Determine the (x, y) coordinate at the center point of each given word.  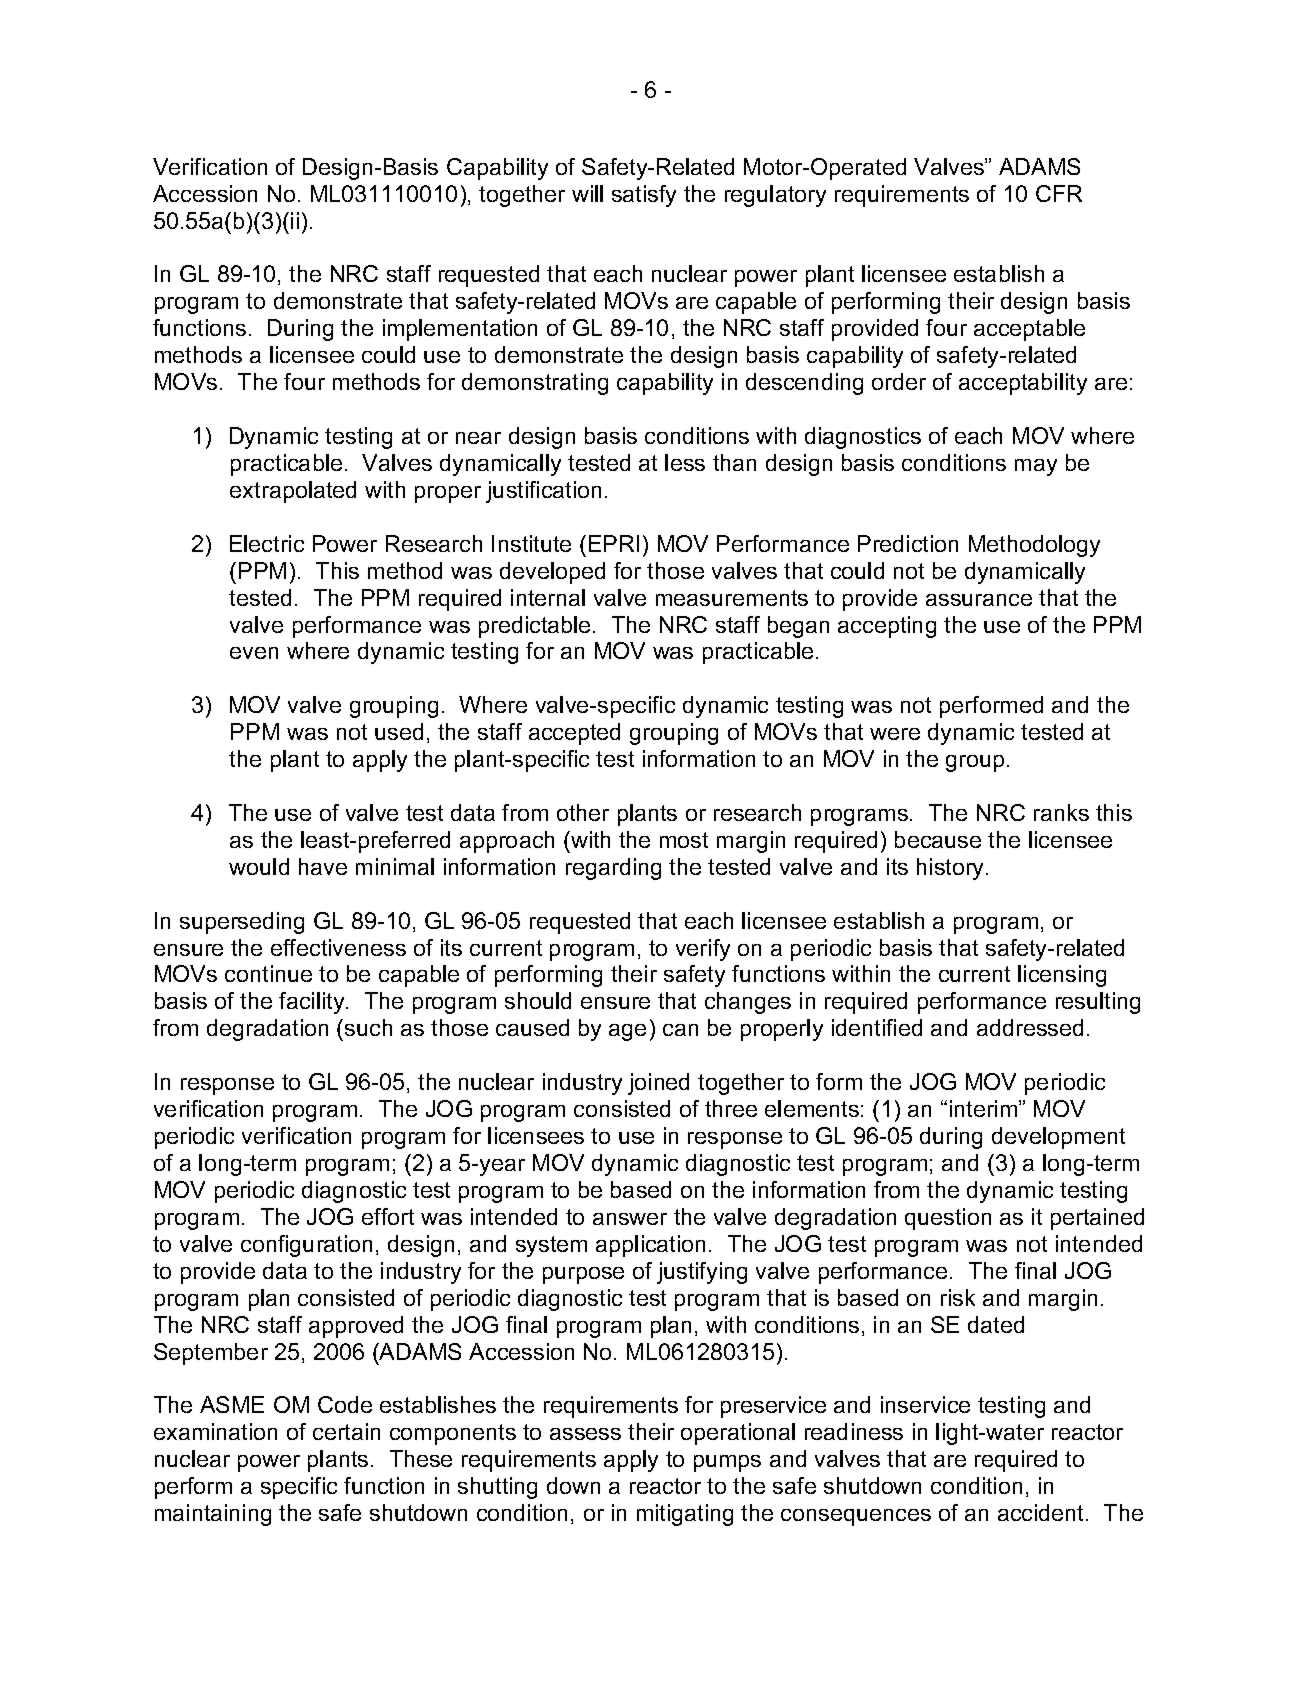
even (254, 653)
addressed (1030, 1027)
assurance (979, 600)
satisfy (644, 196)
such (368, 1027)
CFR (1059, 193)
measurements (732, 598)
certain (346, 1431)
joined (658, 1084)
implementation (460, 330)
